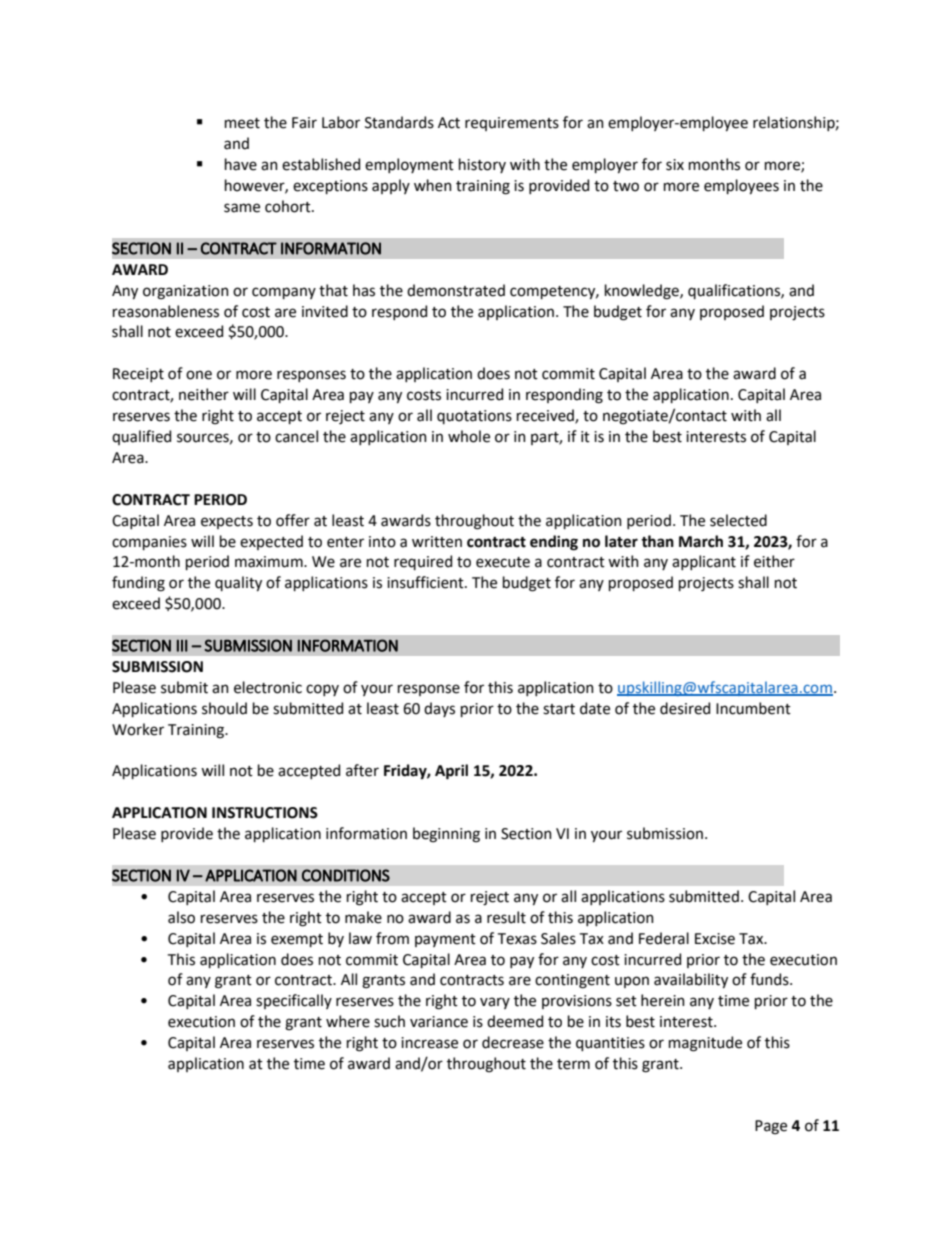 The width and height of the screenshot is (952, 1233). Describe the element at coordinates (715, 939) in the screenshot. I see `Excise` at that location.
